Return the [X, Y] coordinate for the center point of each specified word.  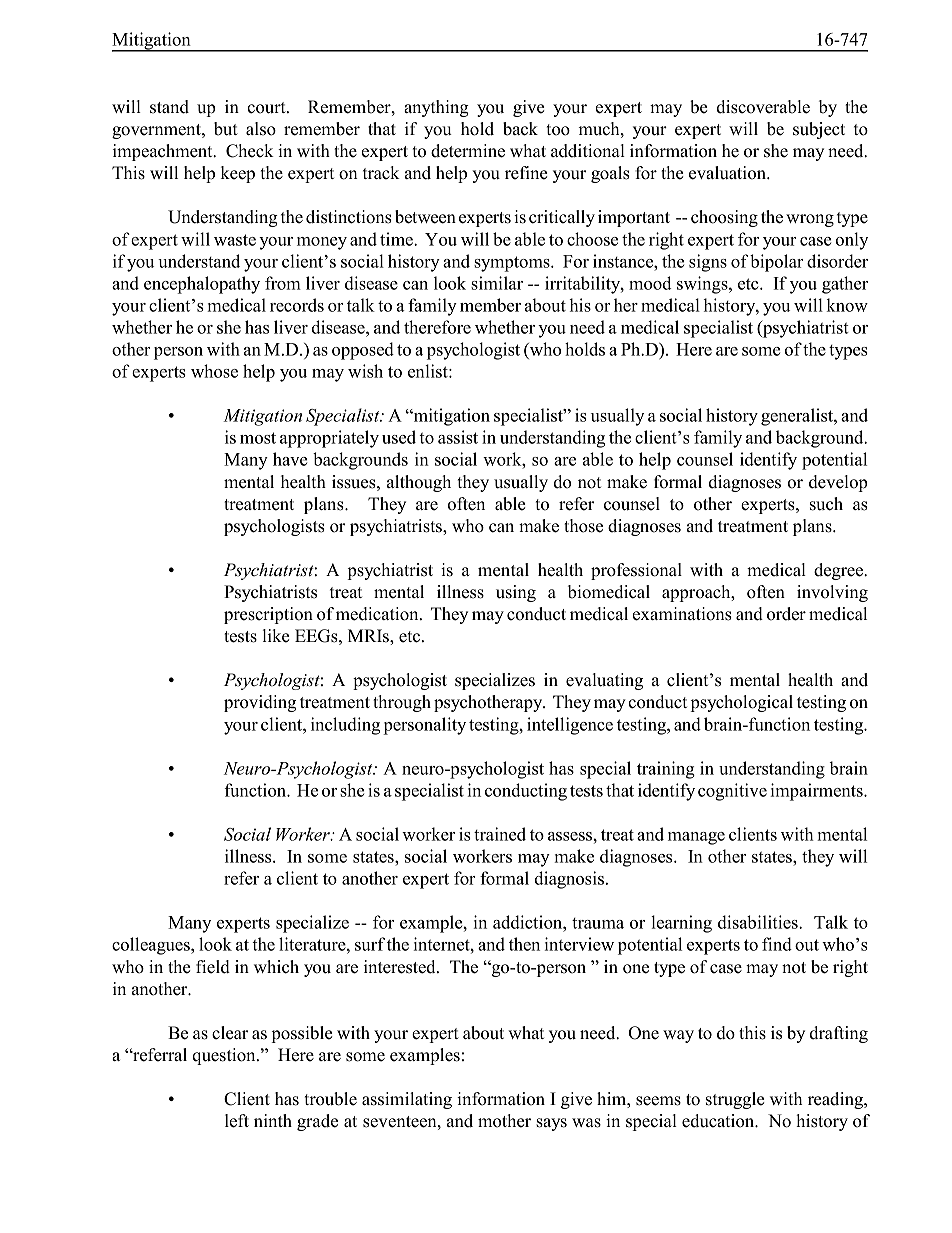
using [516, 593]
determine [468, 151]
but [226, 129]
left [237, 1121]
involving [832, 593]
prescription [268, 615]
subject [819, 130]
